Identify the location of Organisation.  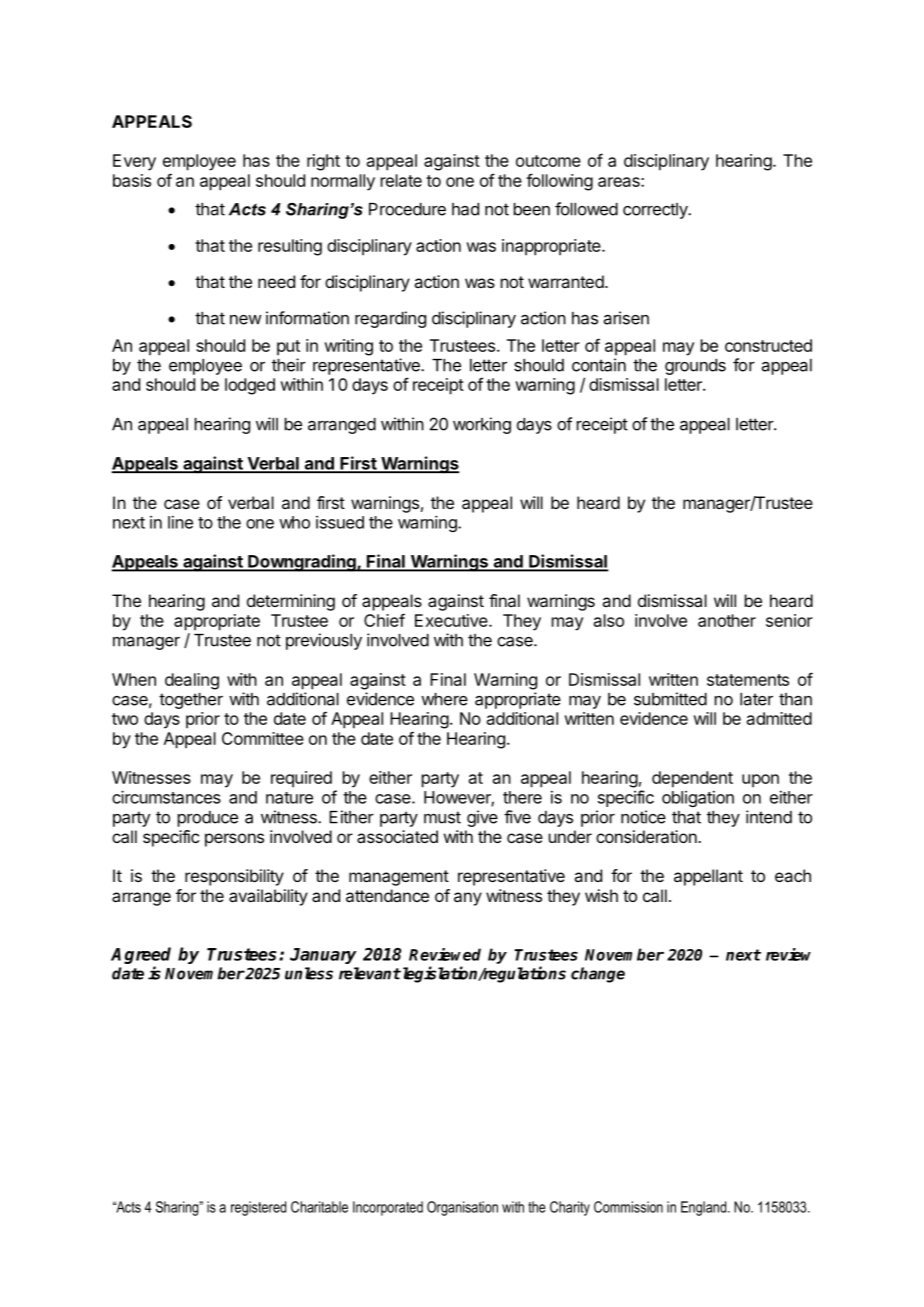
(462, 1208).
